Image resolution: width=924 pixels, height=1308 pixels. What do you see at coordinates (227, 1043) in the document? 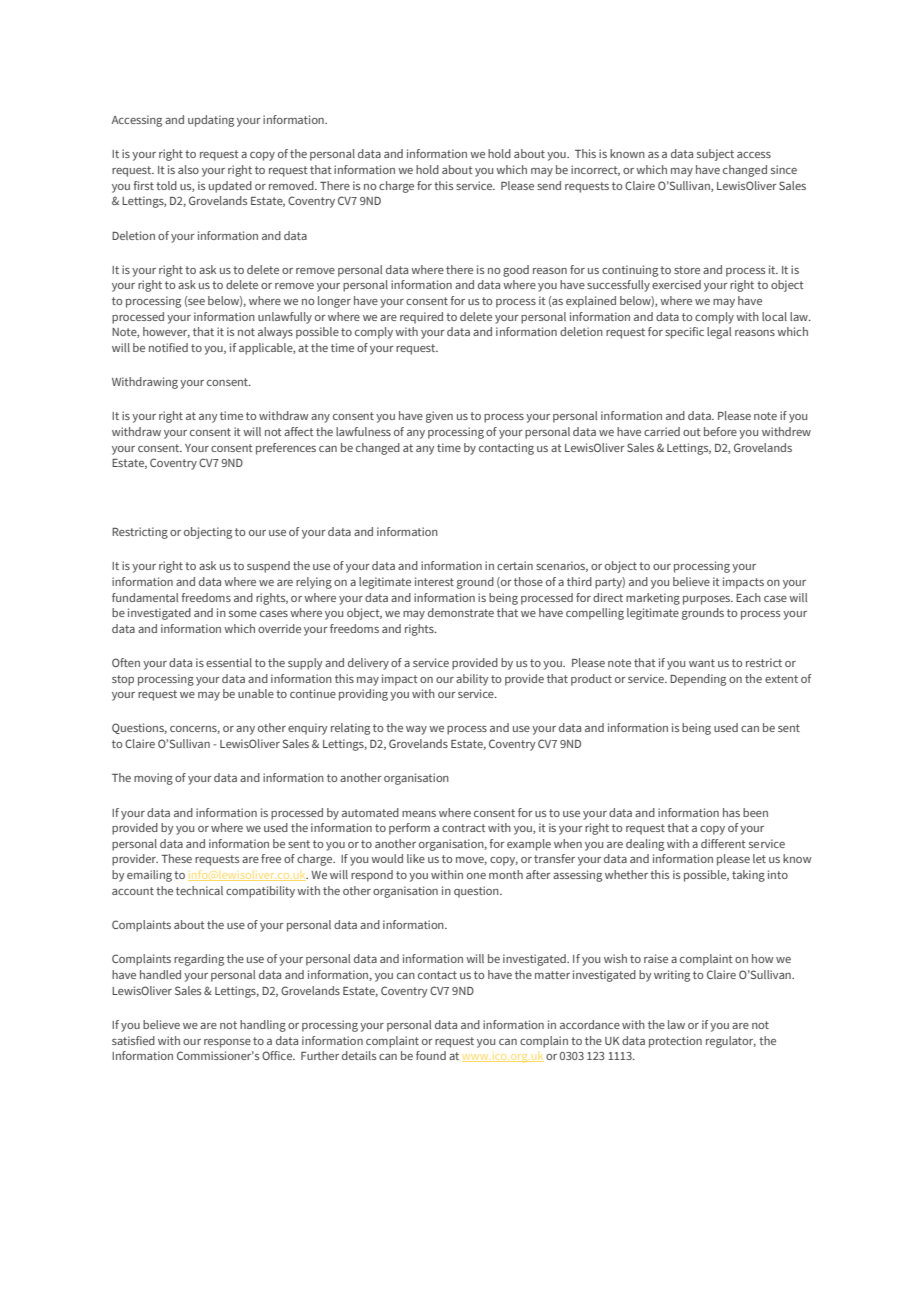
I see `response` at bounding box center [227, 1043].
